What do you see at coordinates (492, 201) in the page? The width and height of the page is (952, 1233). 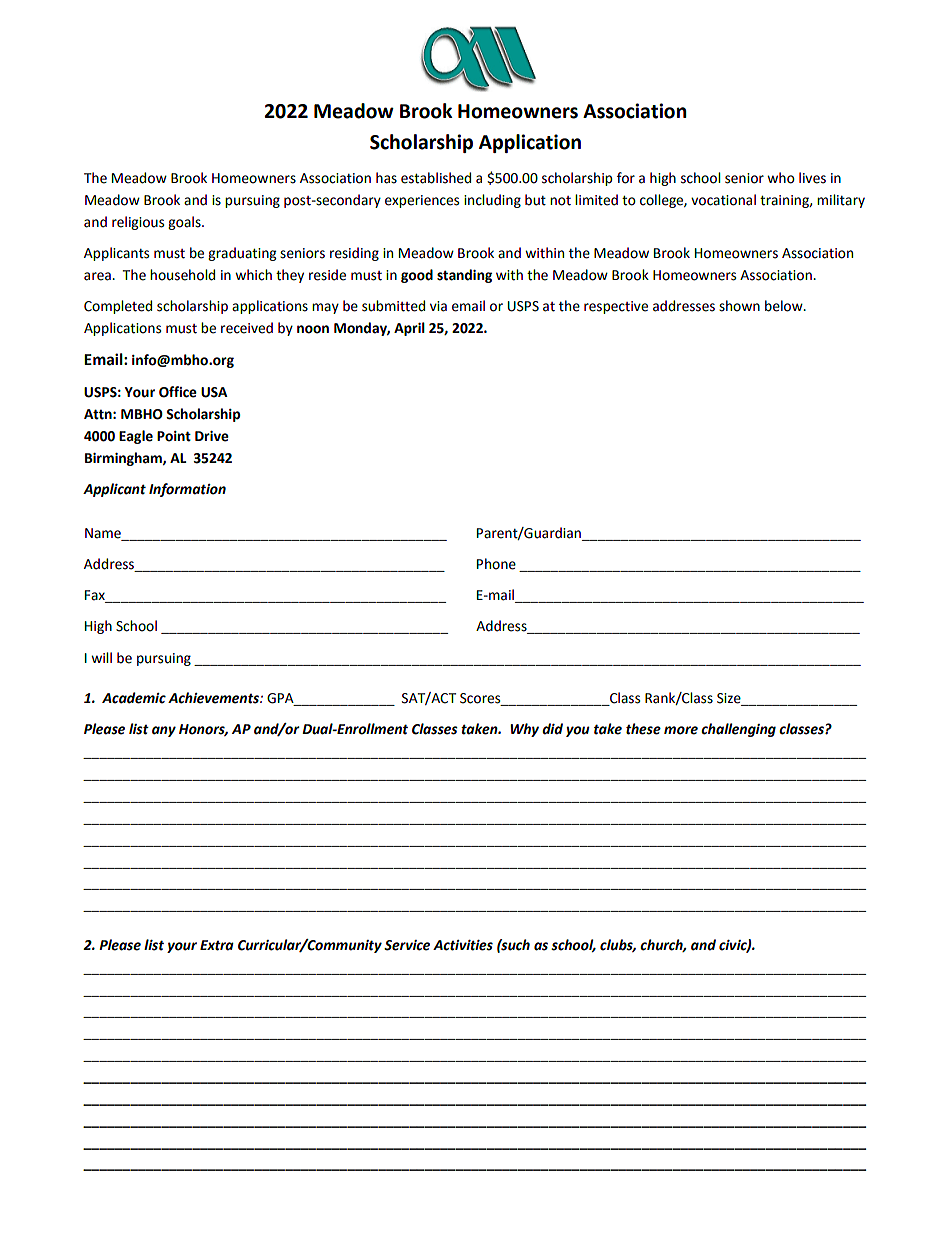 I see `including` at bounding box center [492, 201].
